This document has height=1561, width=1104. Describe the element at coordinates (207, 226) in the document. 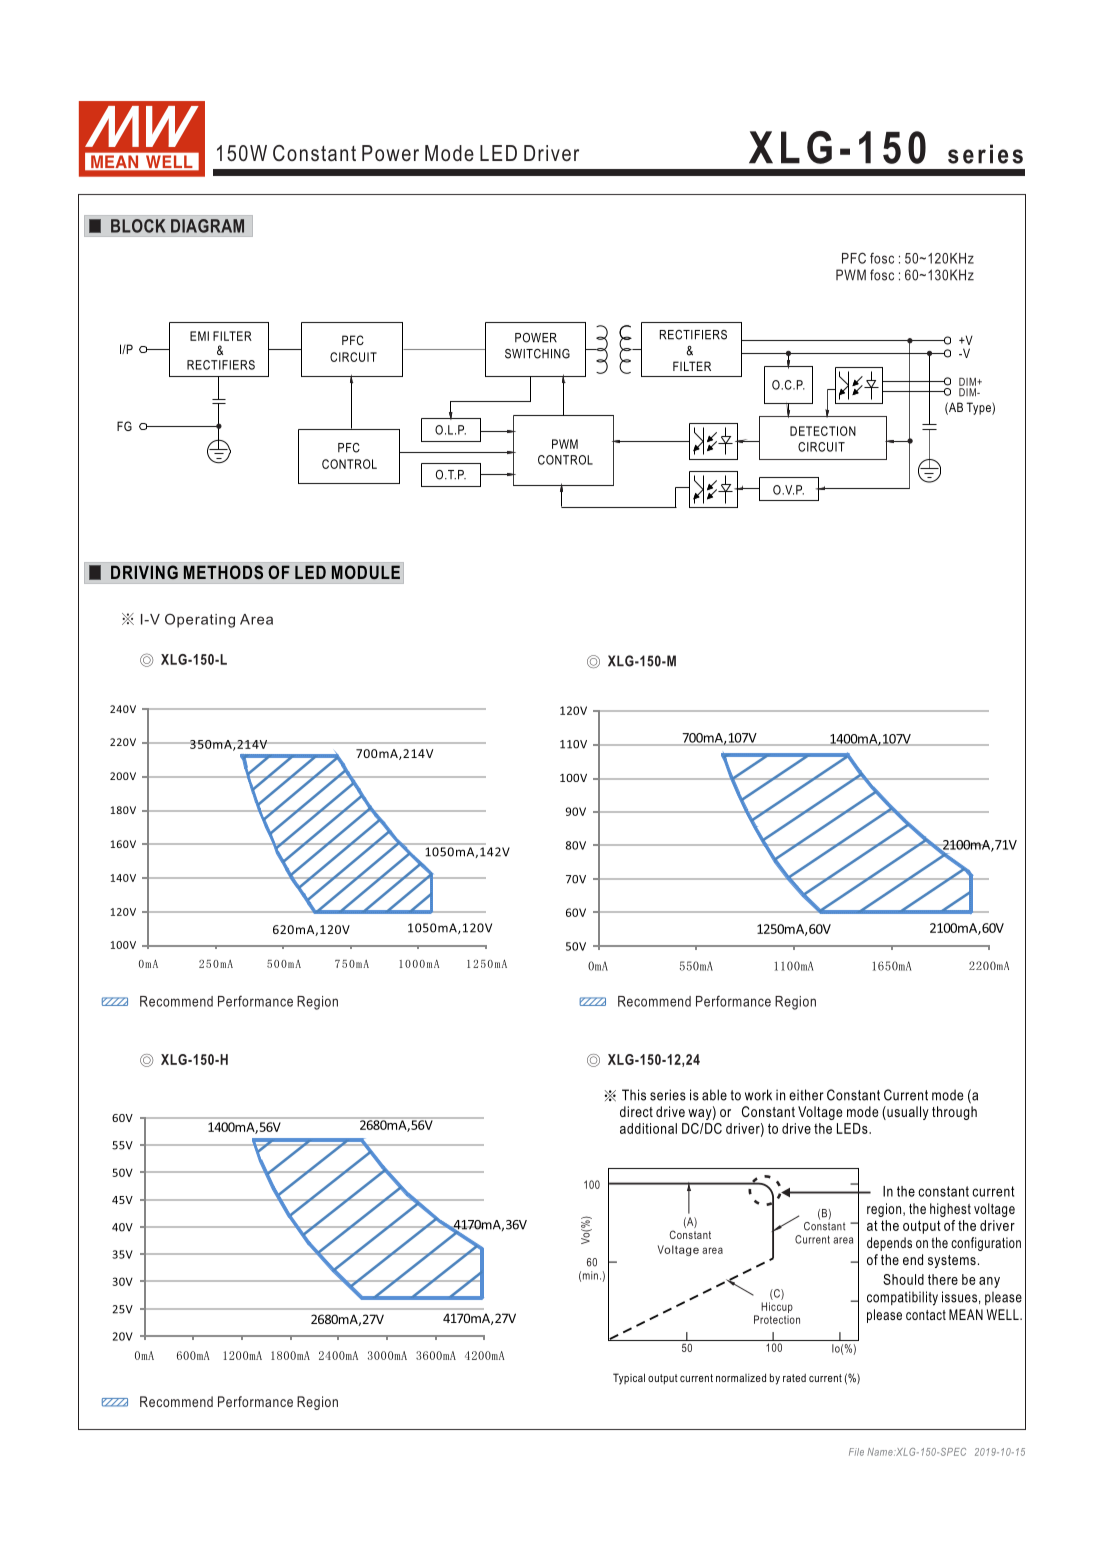

I see `DIAGRAM` at that location.
